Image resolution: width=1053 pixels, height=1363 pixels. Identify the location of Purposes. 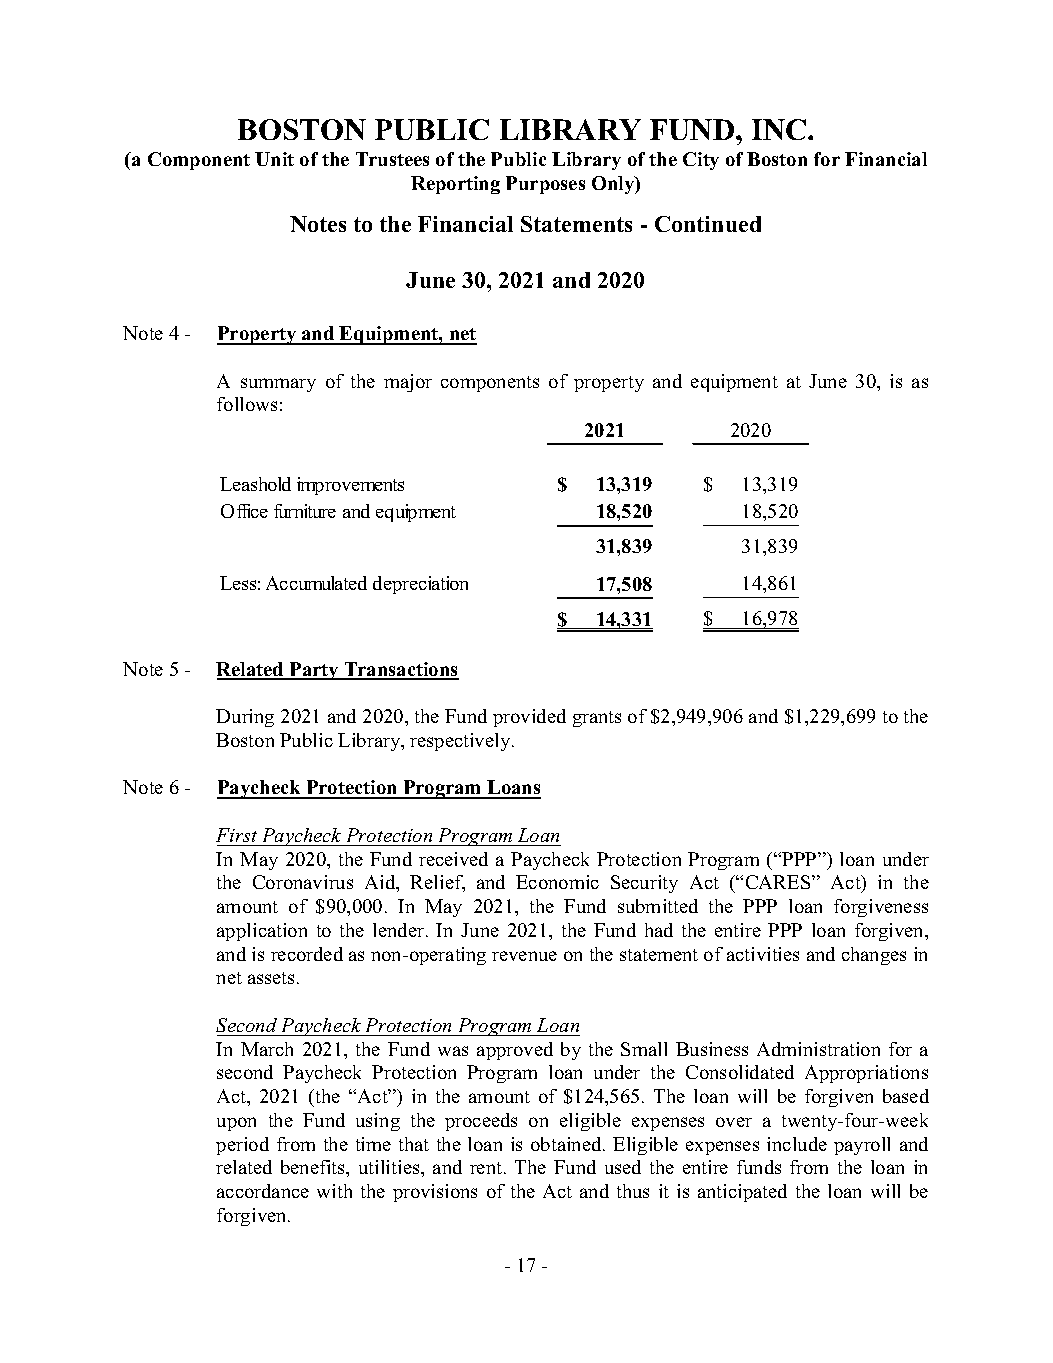
(545, 185).
